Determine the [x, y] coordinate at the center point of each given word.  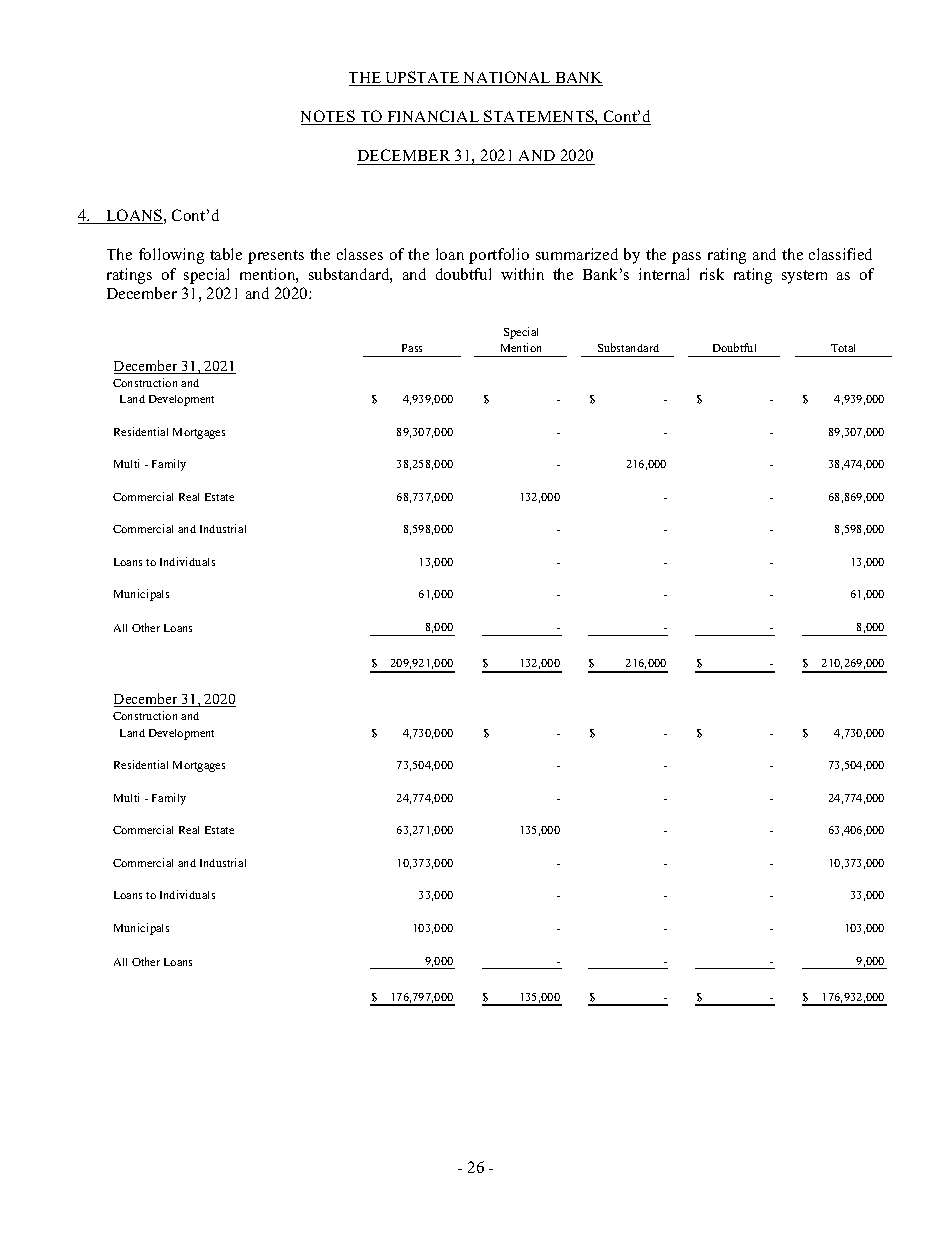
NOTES [329, 117]
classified [840, 254]
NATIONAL [507, 78]
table [226, 254]
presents [276, 257]
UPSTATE [422, 78]
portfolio [499, 256]
